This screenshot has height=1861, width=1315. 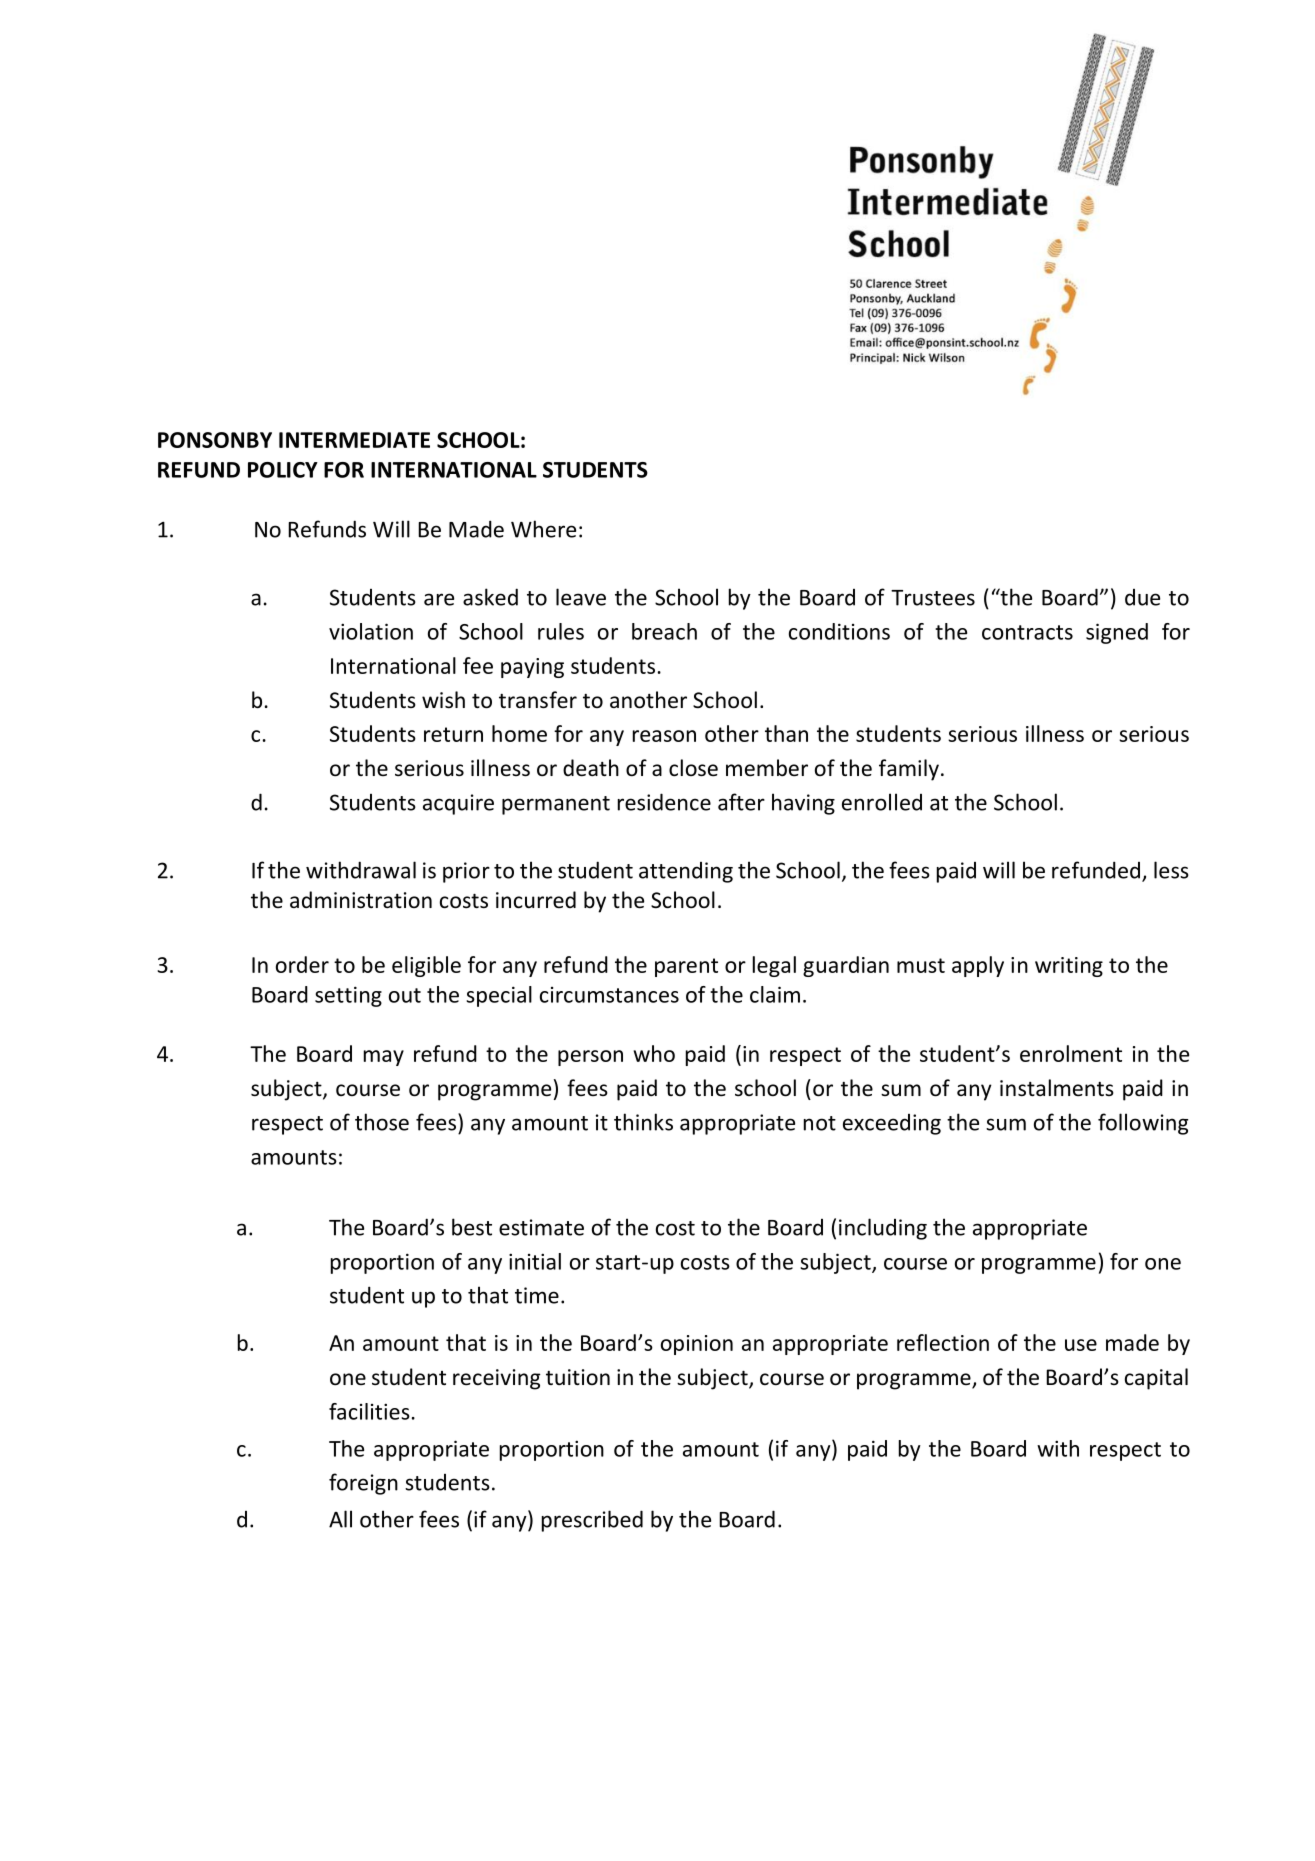 I want to click on Where, so click(x=543, y=529).
